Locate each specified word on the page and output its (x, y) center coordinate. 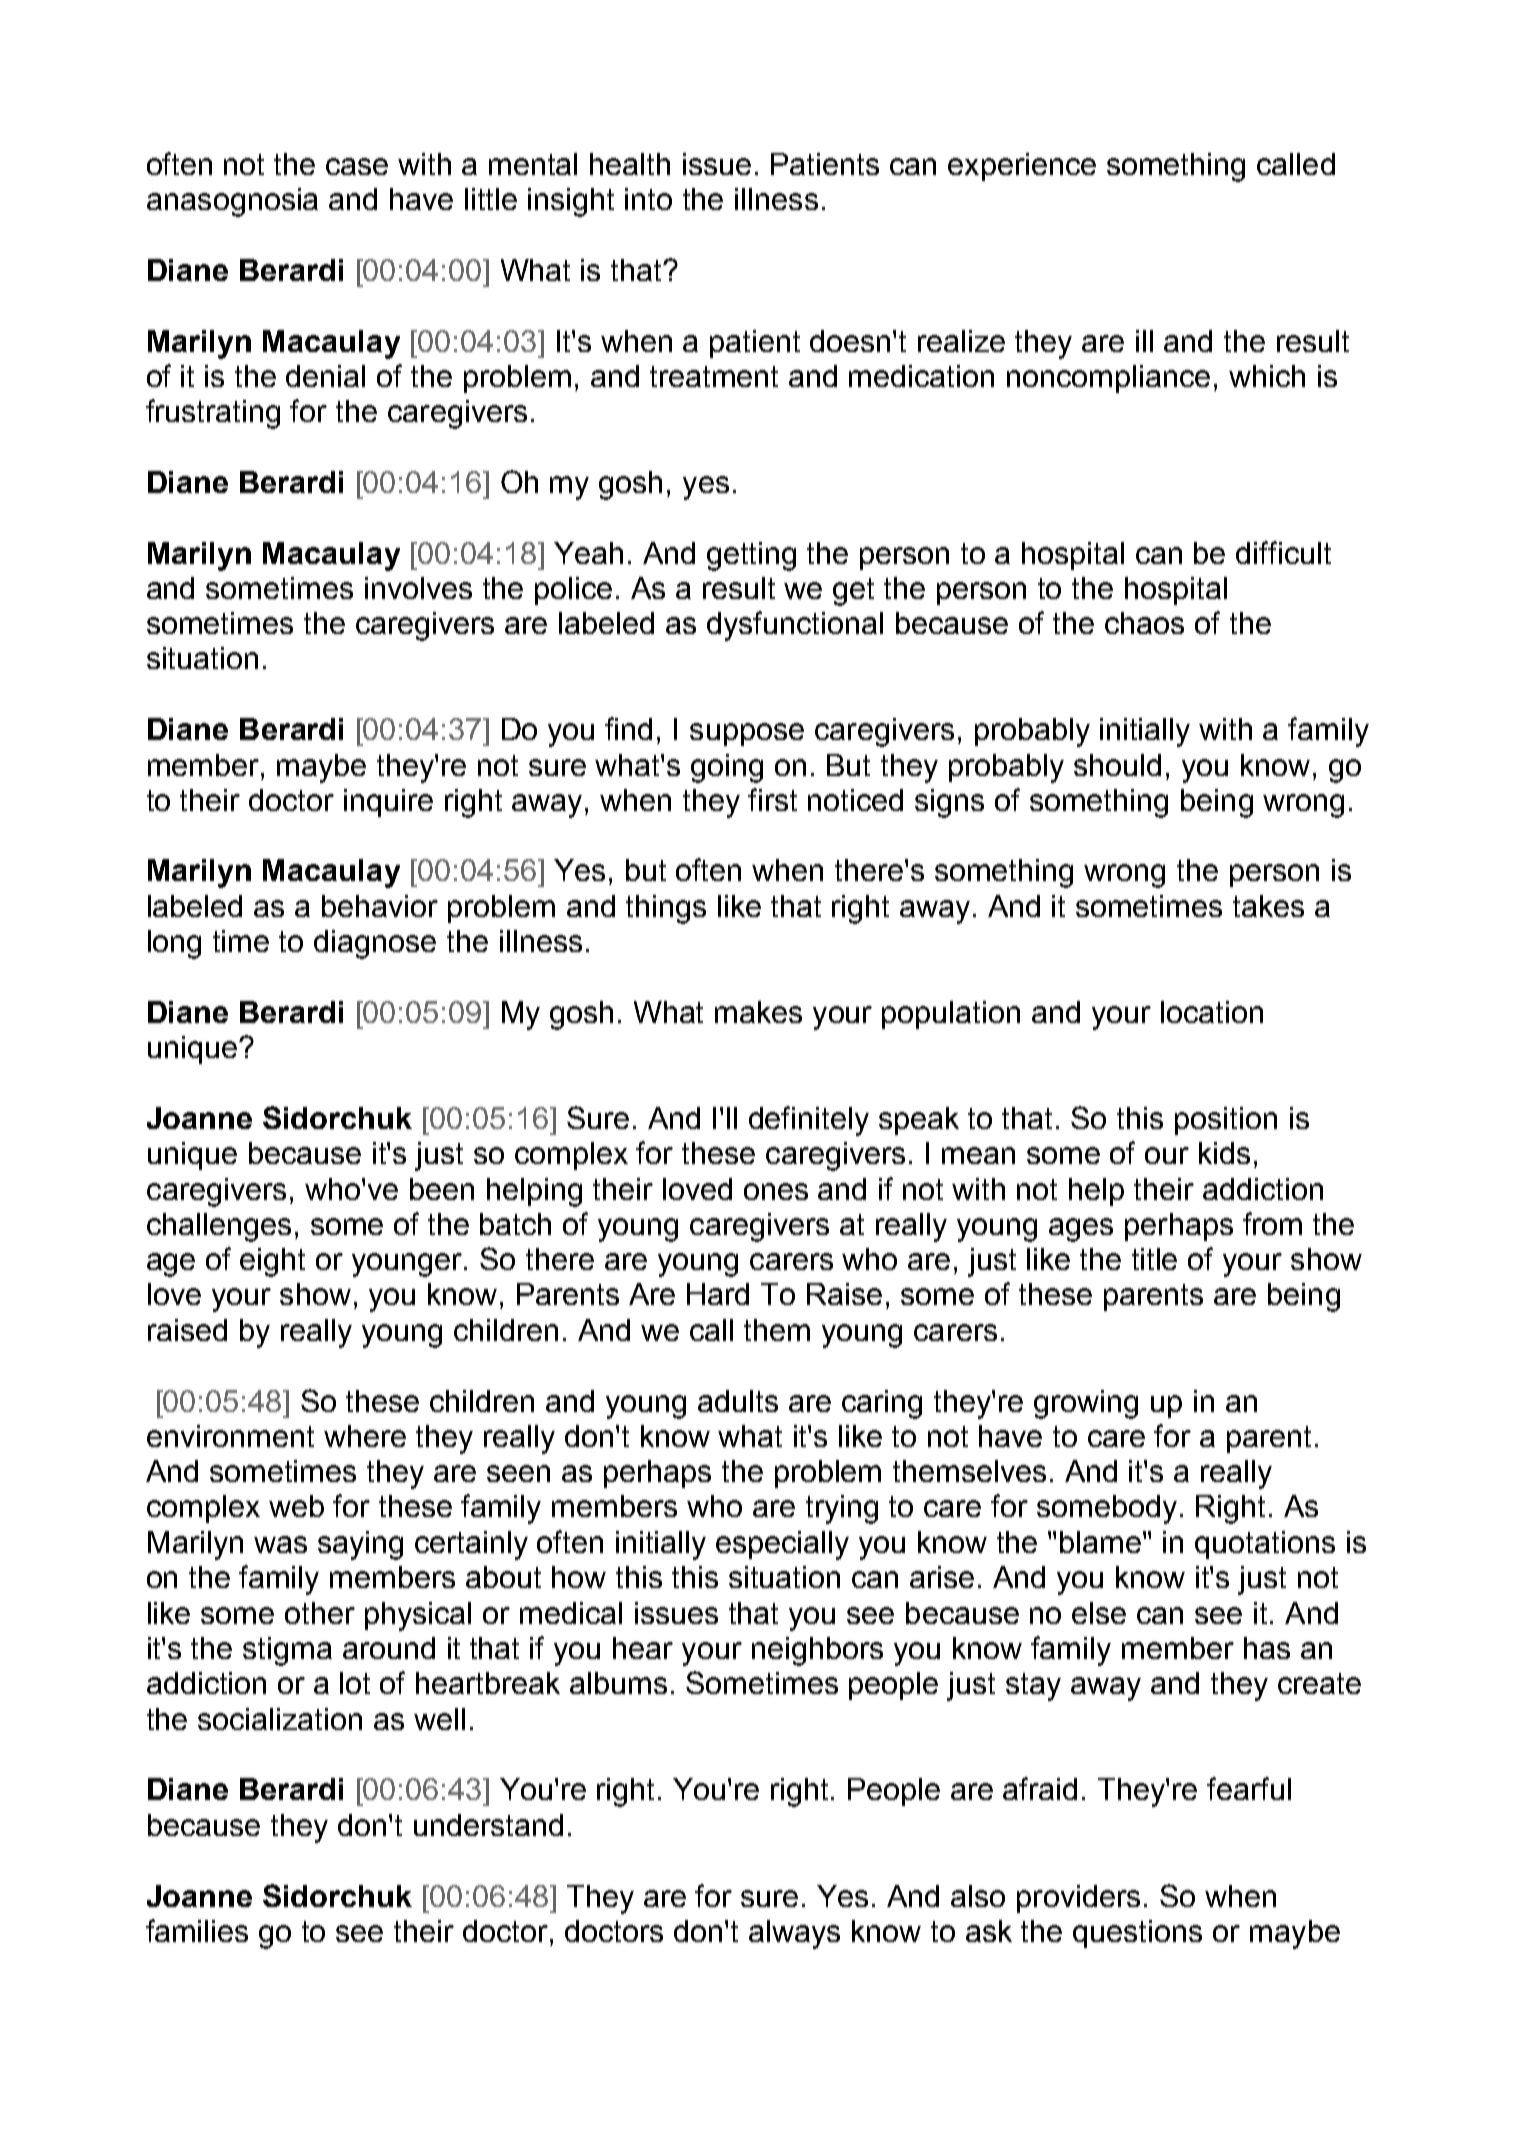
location (1212, 1012)
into (648, 199)
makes (758, 1012)
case (357, 166)
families (197, 1930)
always (794, 1934)
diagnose (375, 944)
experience (1022, 167)
